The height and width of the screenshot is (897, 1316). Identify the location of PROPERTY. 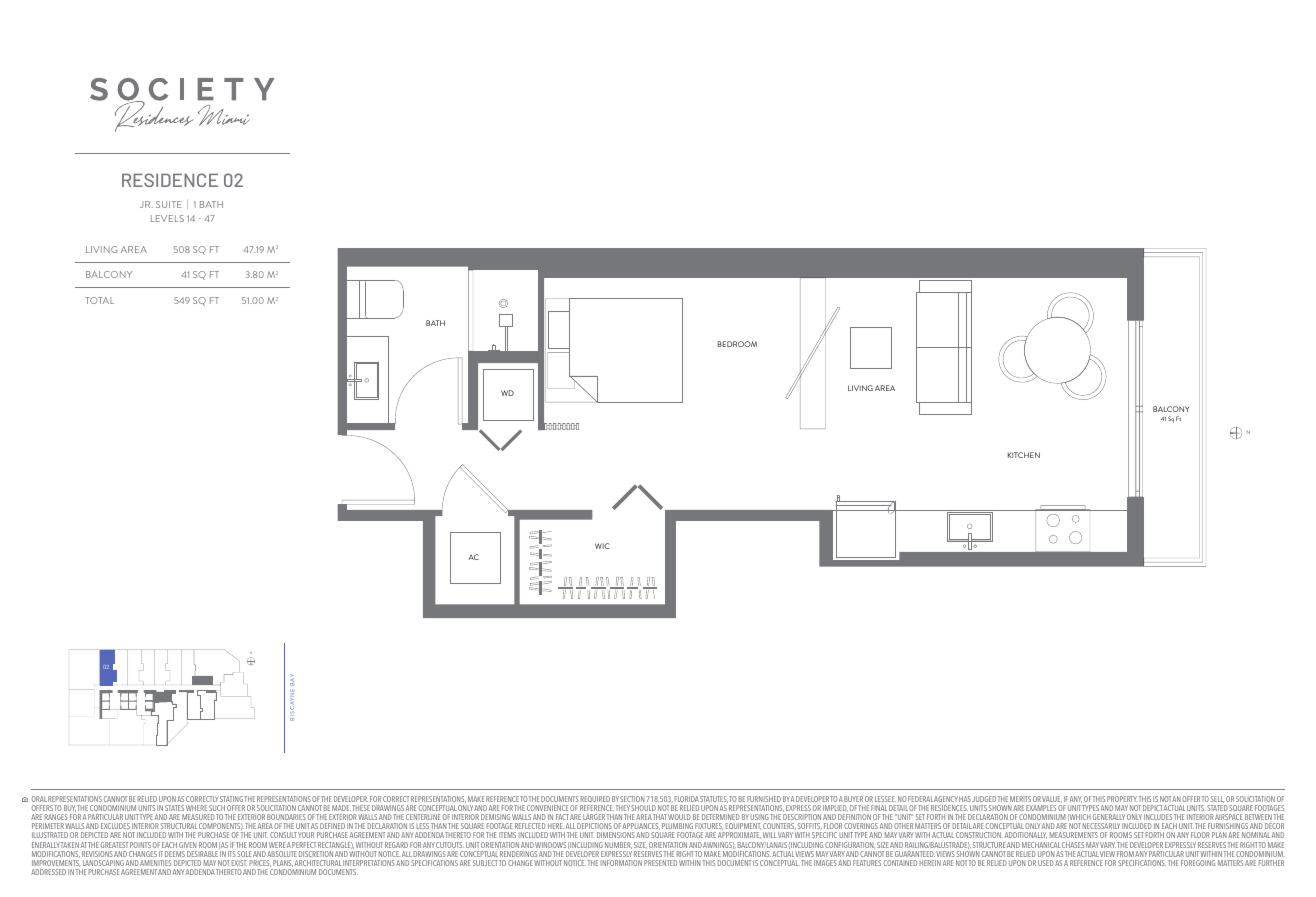
(1122, 799).
